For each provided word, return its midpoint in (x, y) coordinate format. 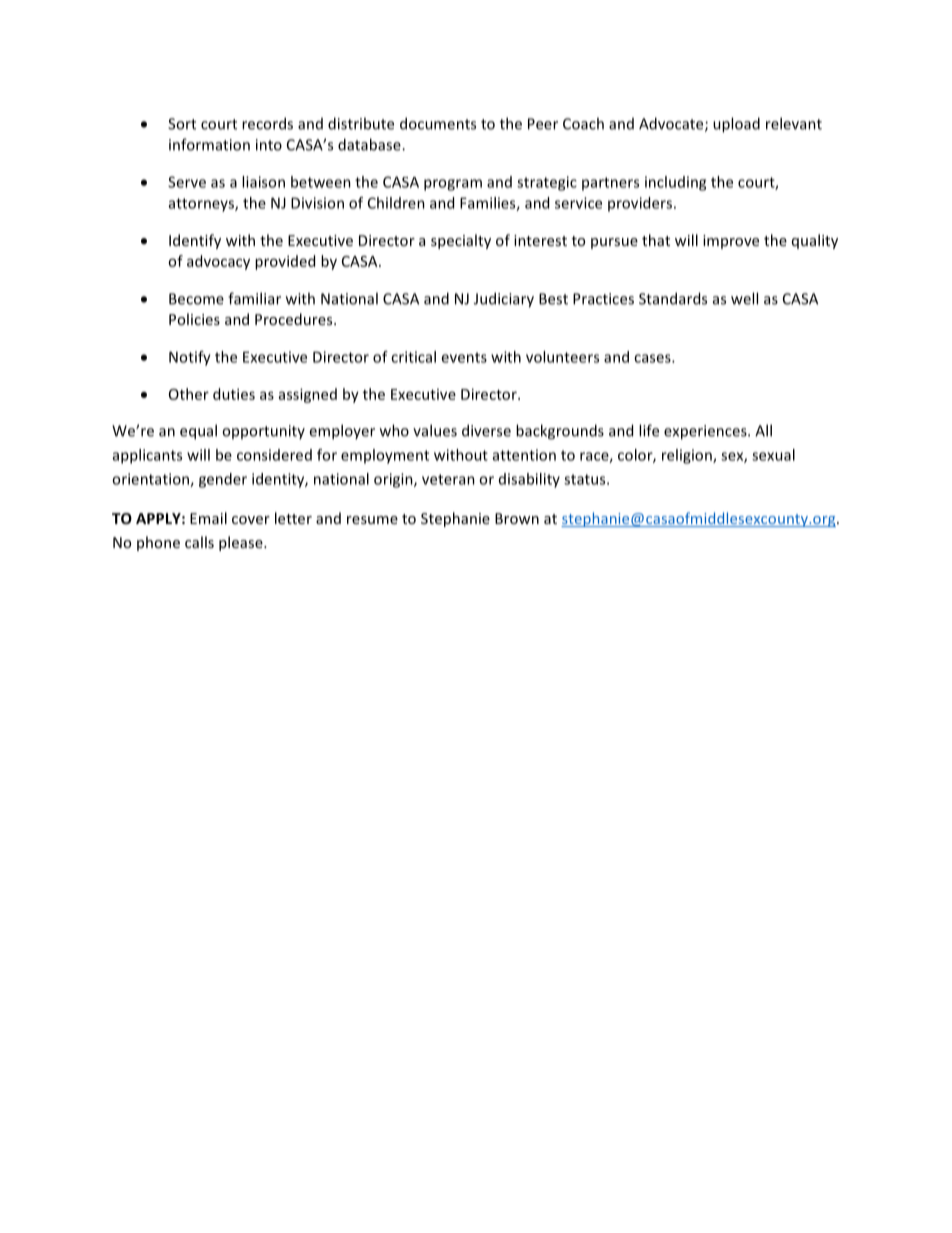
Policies (194, 319)
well (744, 298)
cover (251, 520)
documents (438, 123)
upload (736, 125)
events (464, 357)
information (209, 144)
